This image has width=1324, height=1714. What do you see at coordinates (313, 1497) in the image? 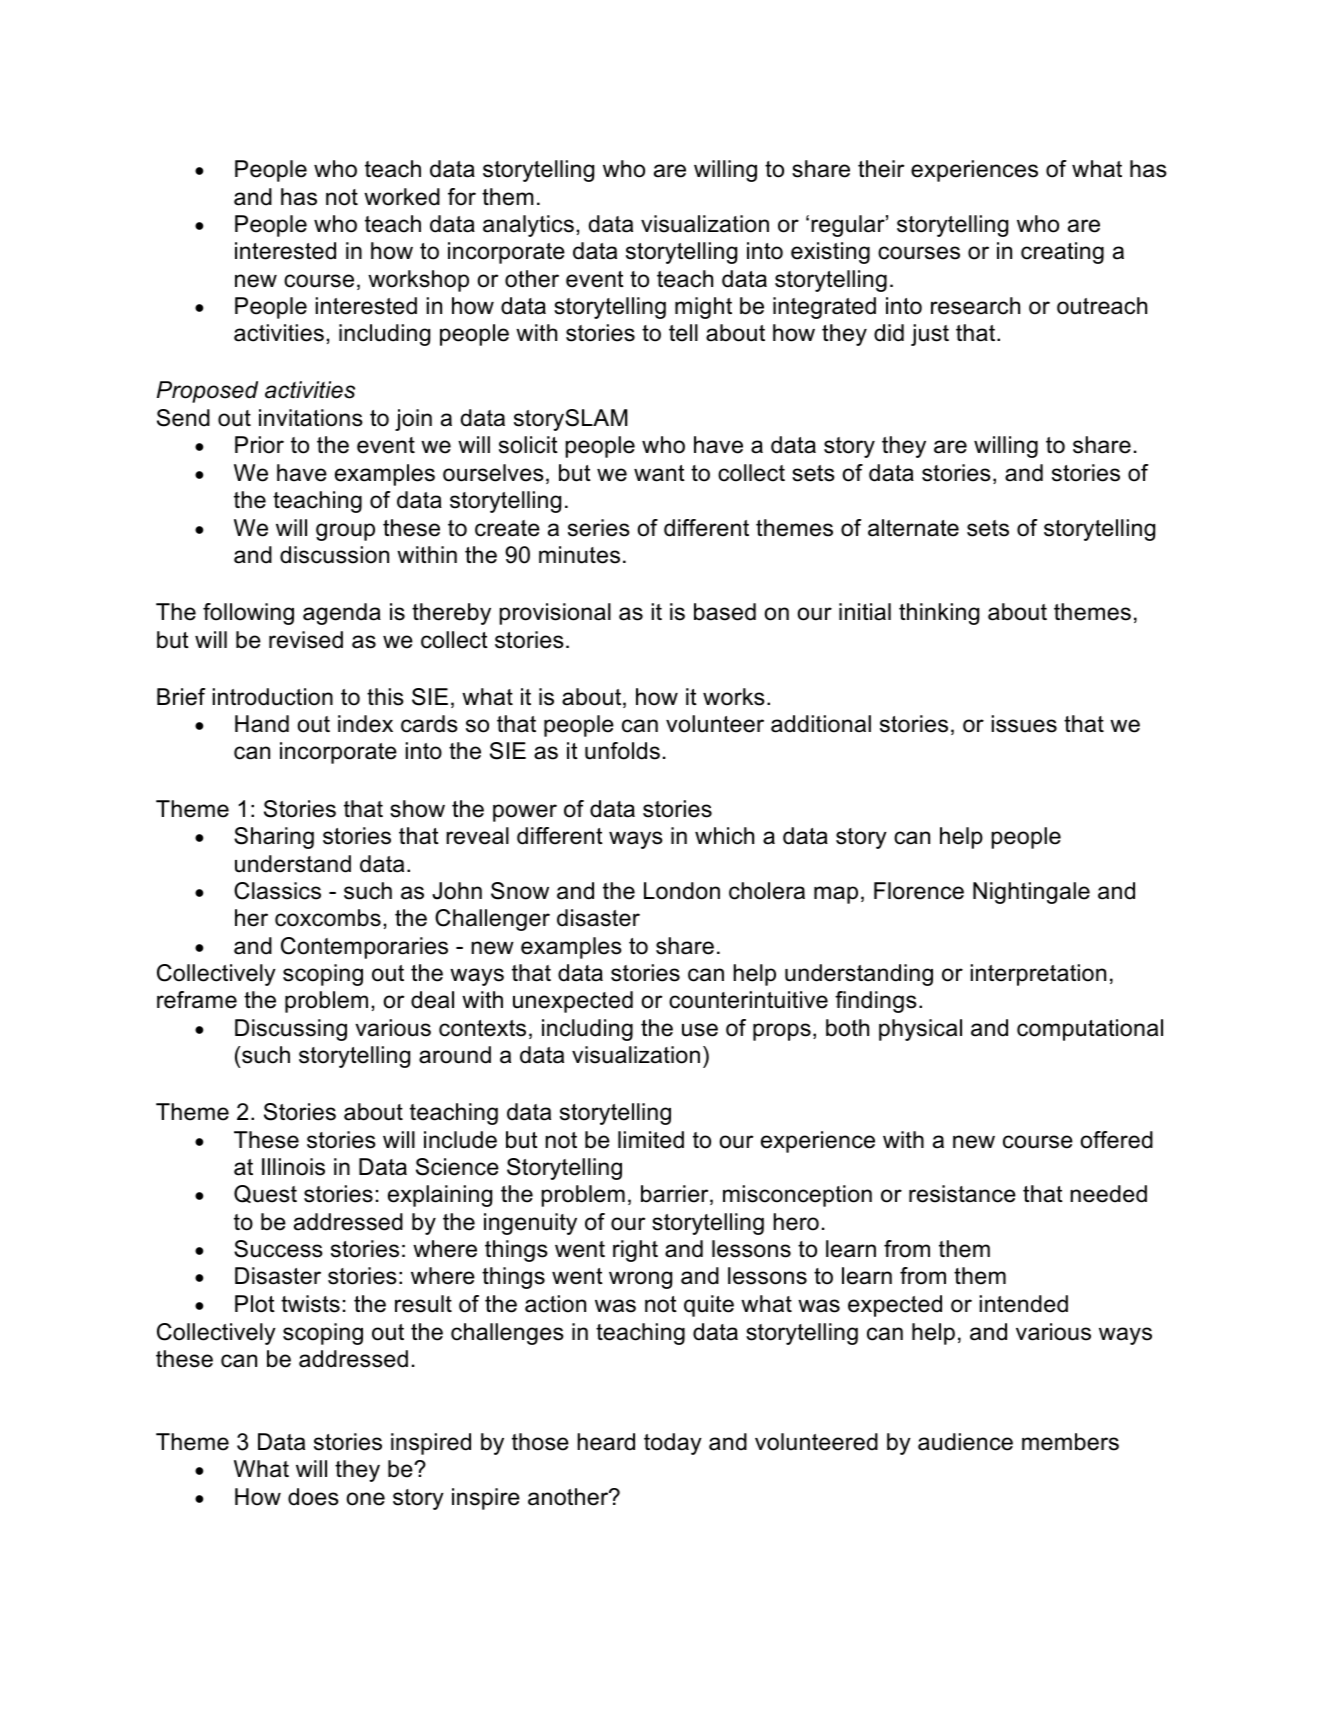
I see `does` at bounding box center [313, 1497].
